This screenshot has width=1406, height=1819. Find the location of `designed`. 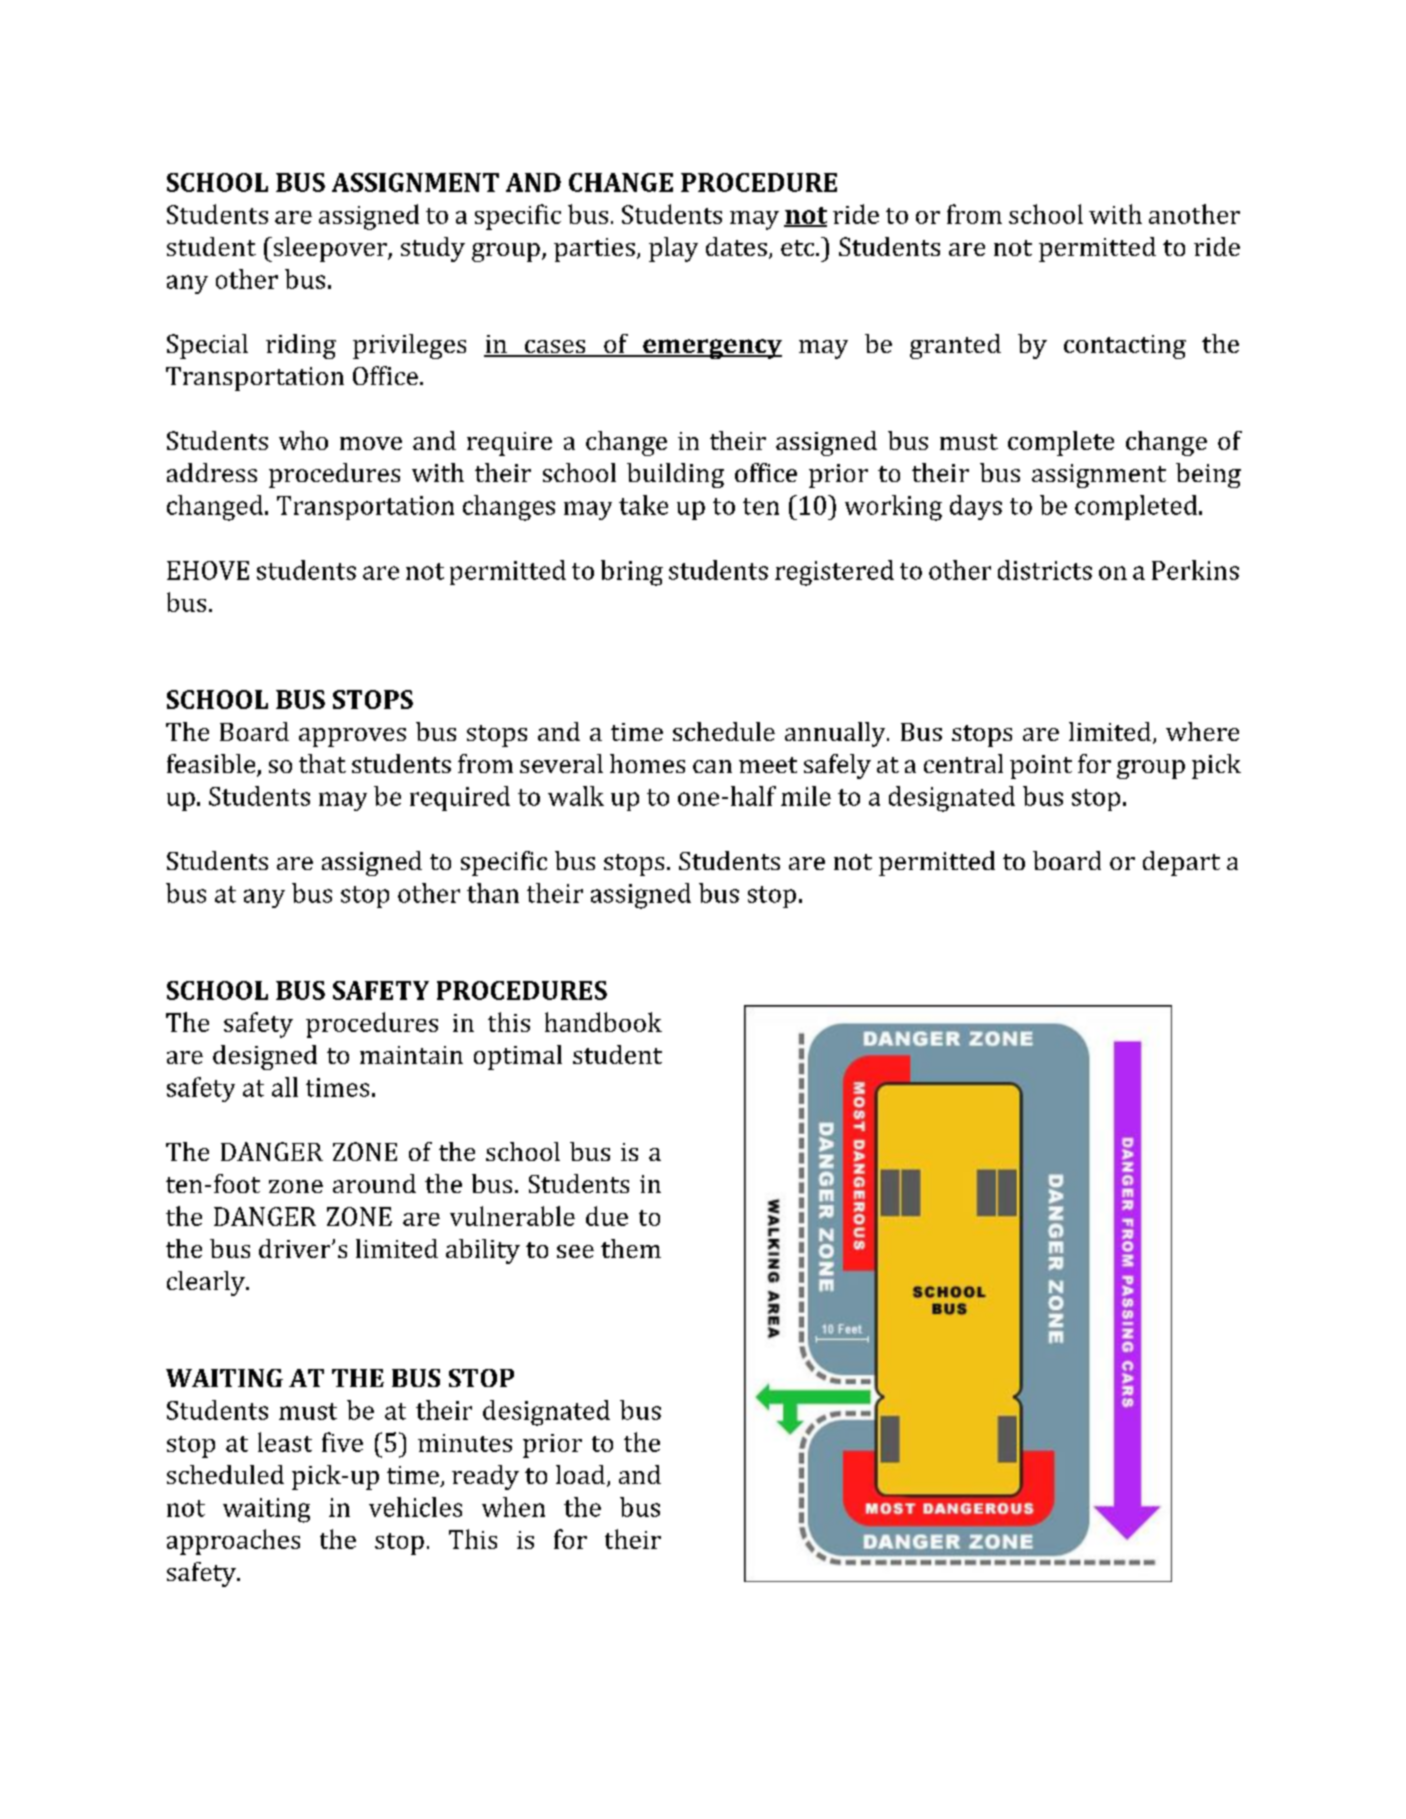

designed is located at coordinates (265, 1057).
